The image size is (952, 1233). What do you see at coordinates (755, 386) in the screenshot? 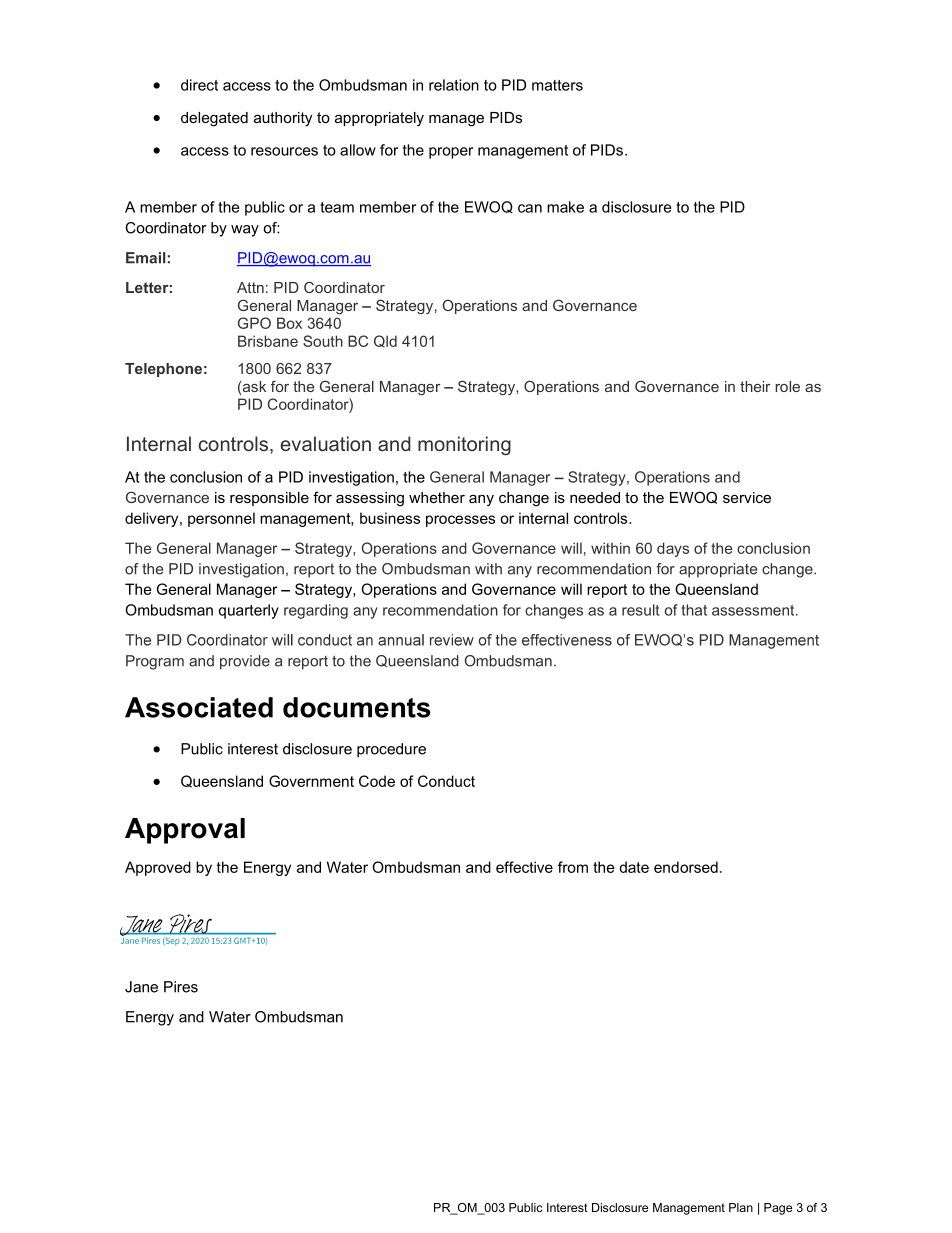
I see `their` at bounding box center [755, 386].
